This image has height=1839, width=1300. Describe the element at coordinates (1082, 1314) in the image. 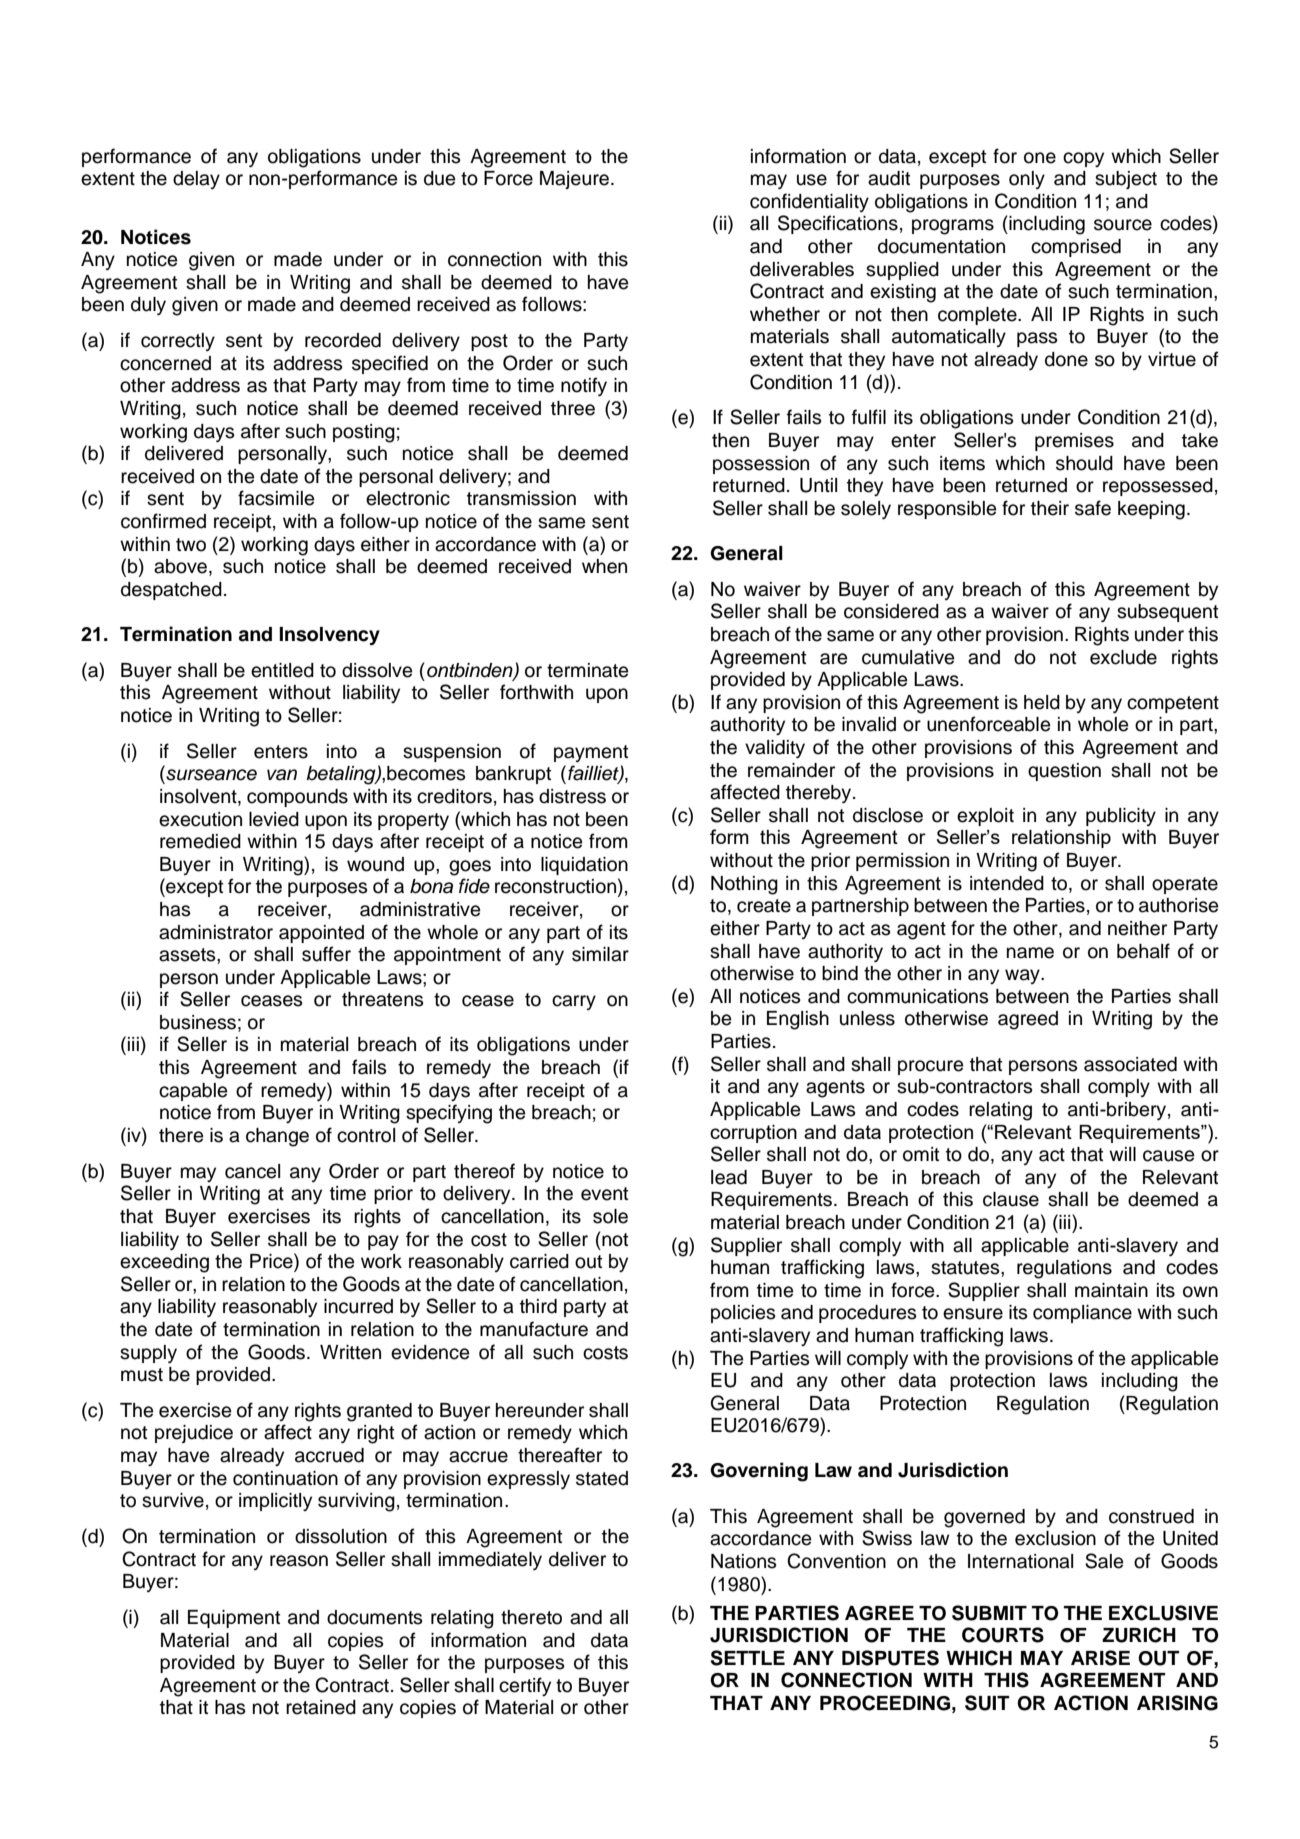

I see `compliance` at that location.
